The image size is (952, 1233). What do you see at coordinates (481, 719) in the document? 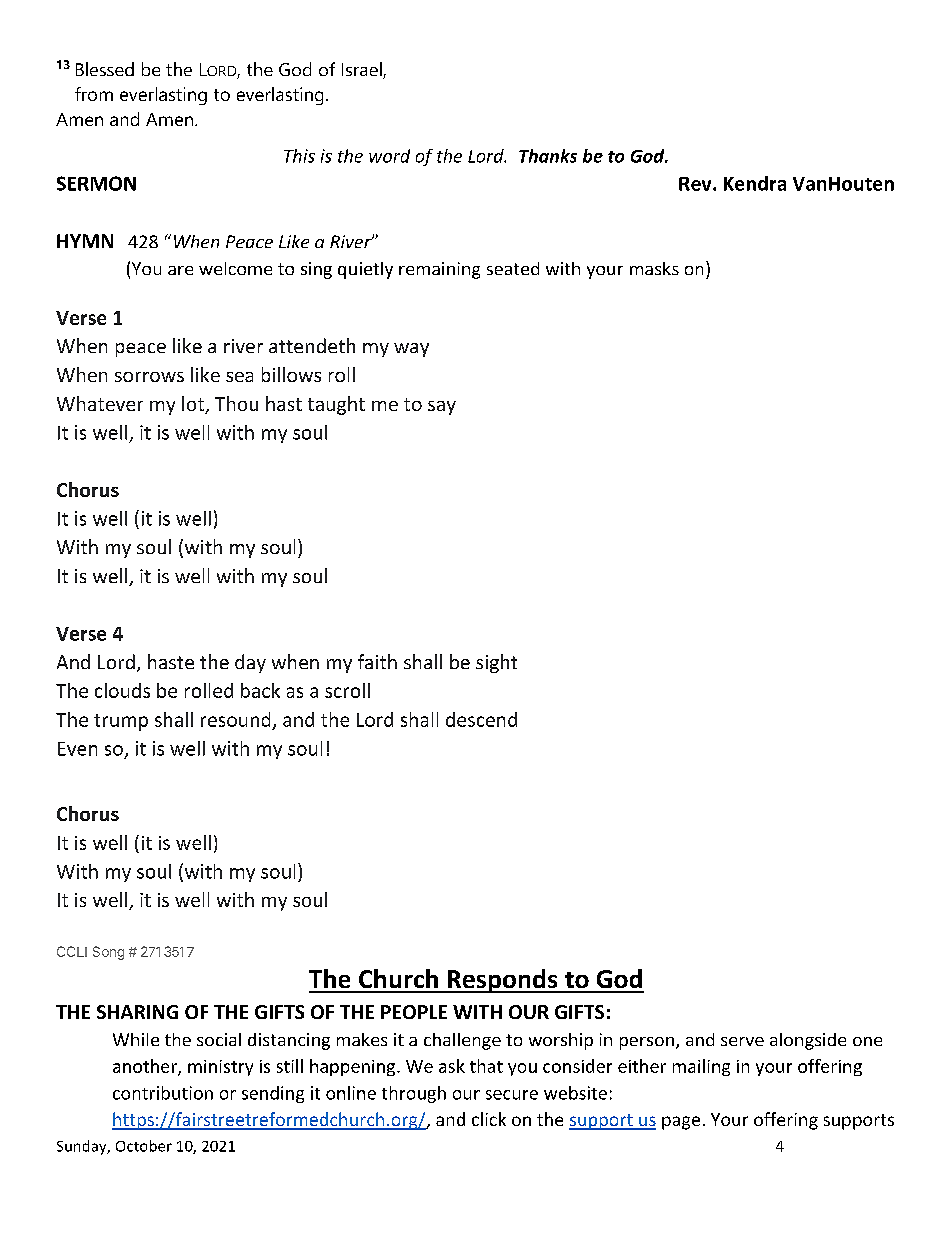
I see `descend` at bounding box center [481, 719].
